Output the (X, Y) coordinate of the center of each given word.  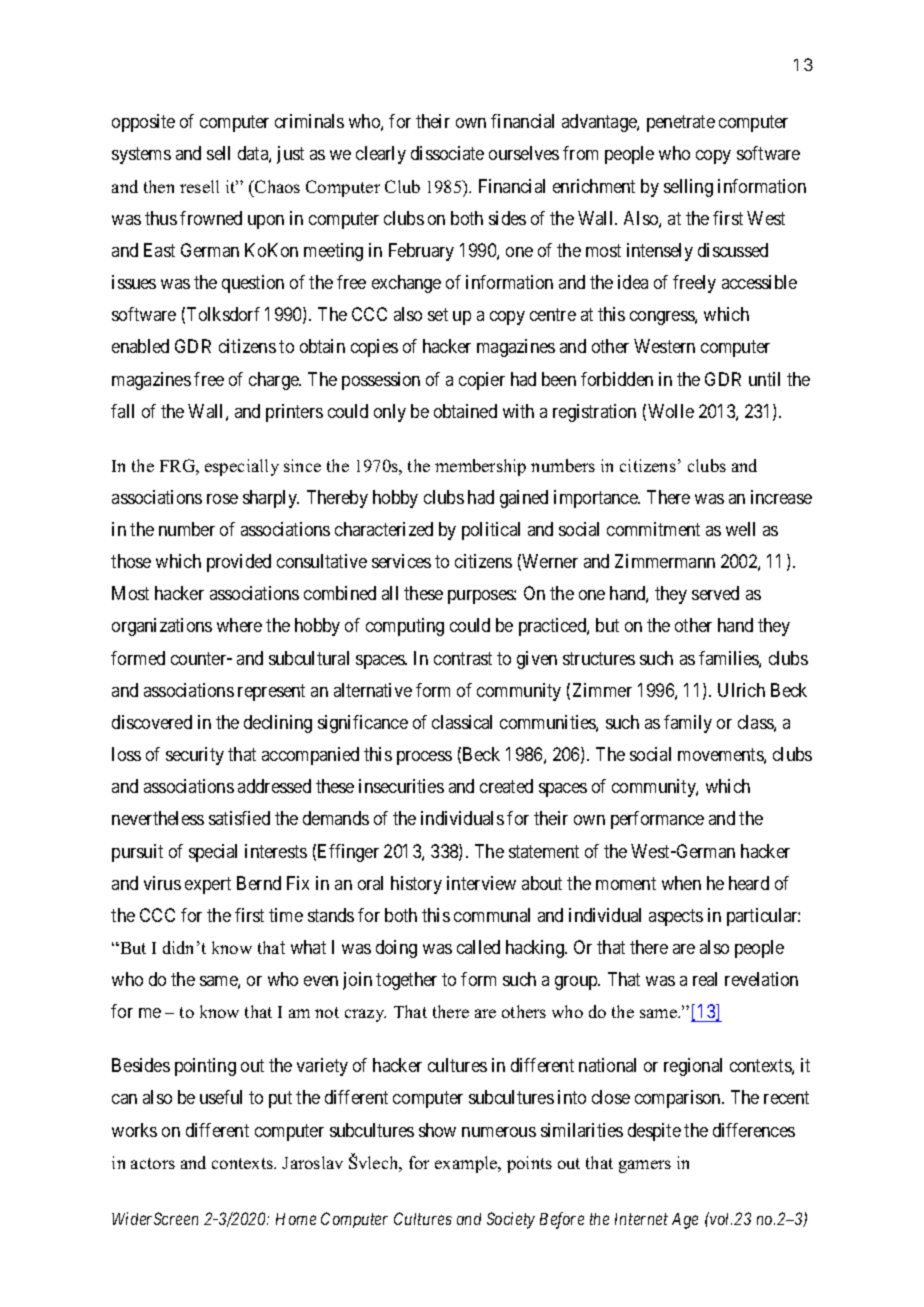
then (159, 186)
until (764, 379)
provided (239, 563)
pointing (205, 1067)
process (424, 758)
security (195, 756)
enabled (140, 346)
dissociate (447, 153)
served (715, 593)
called (478, 947)
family (688, 724)
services (401, 561)
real (705, 979)
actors (153, 1163)
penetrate (681, 124)
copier (482, 381)
